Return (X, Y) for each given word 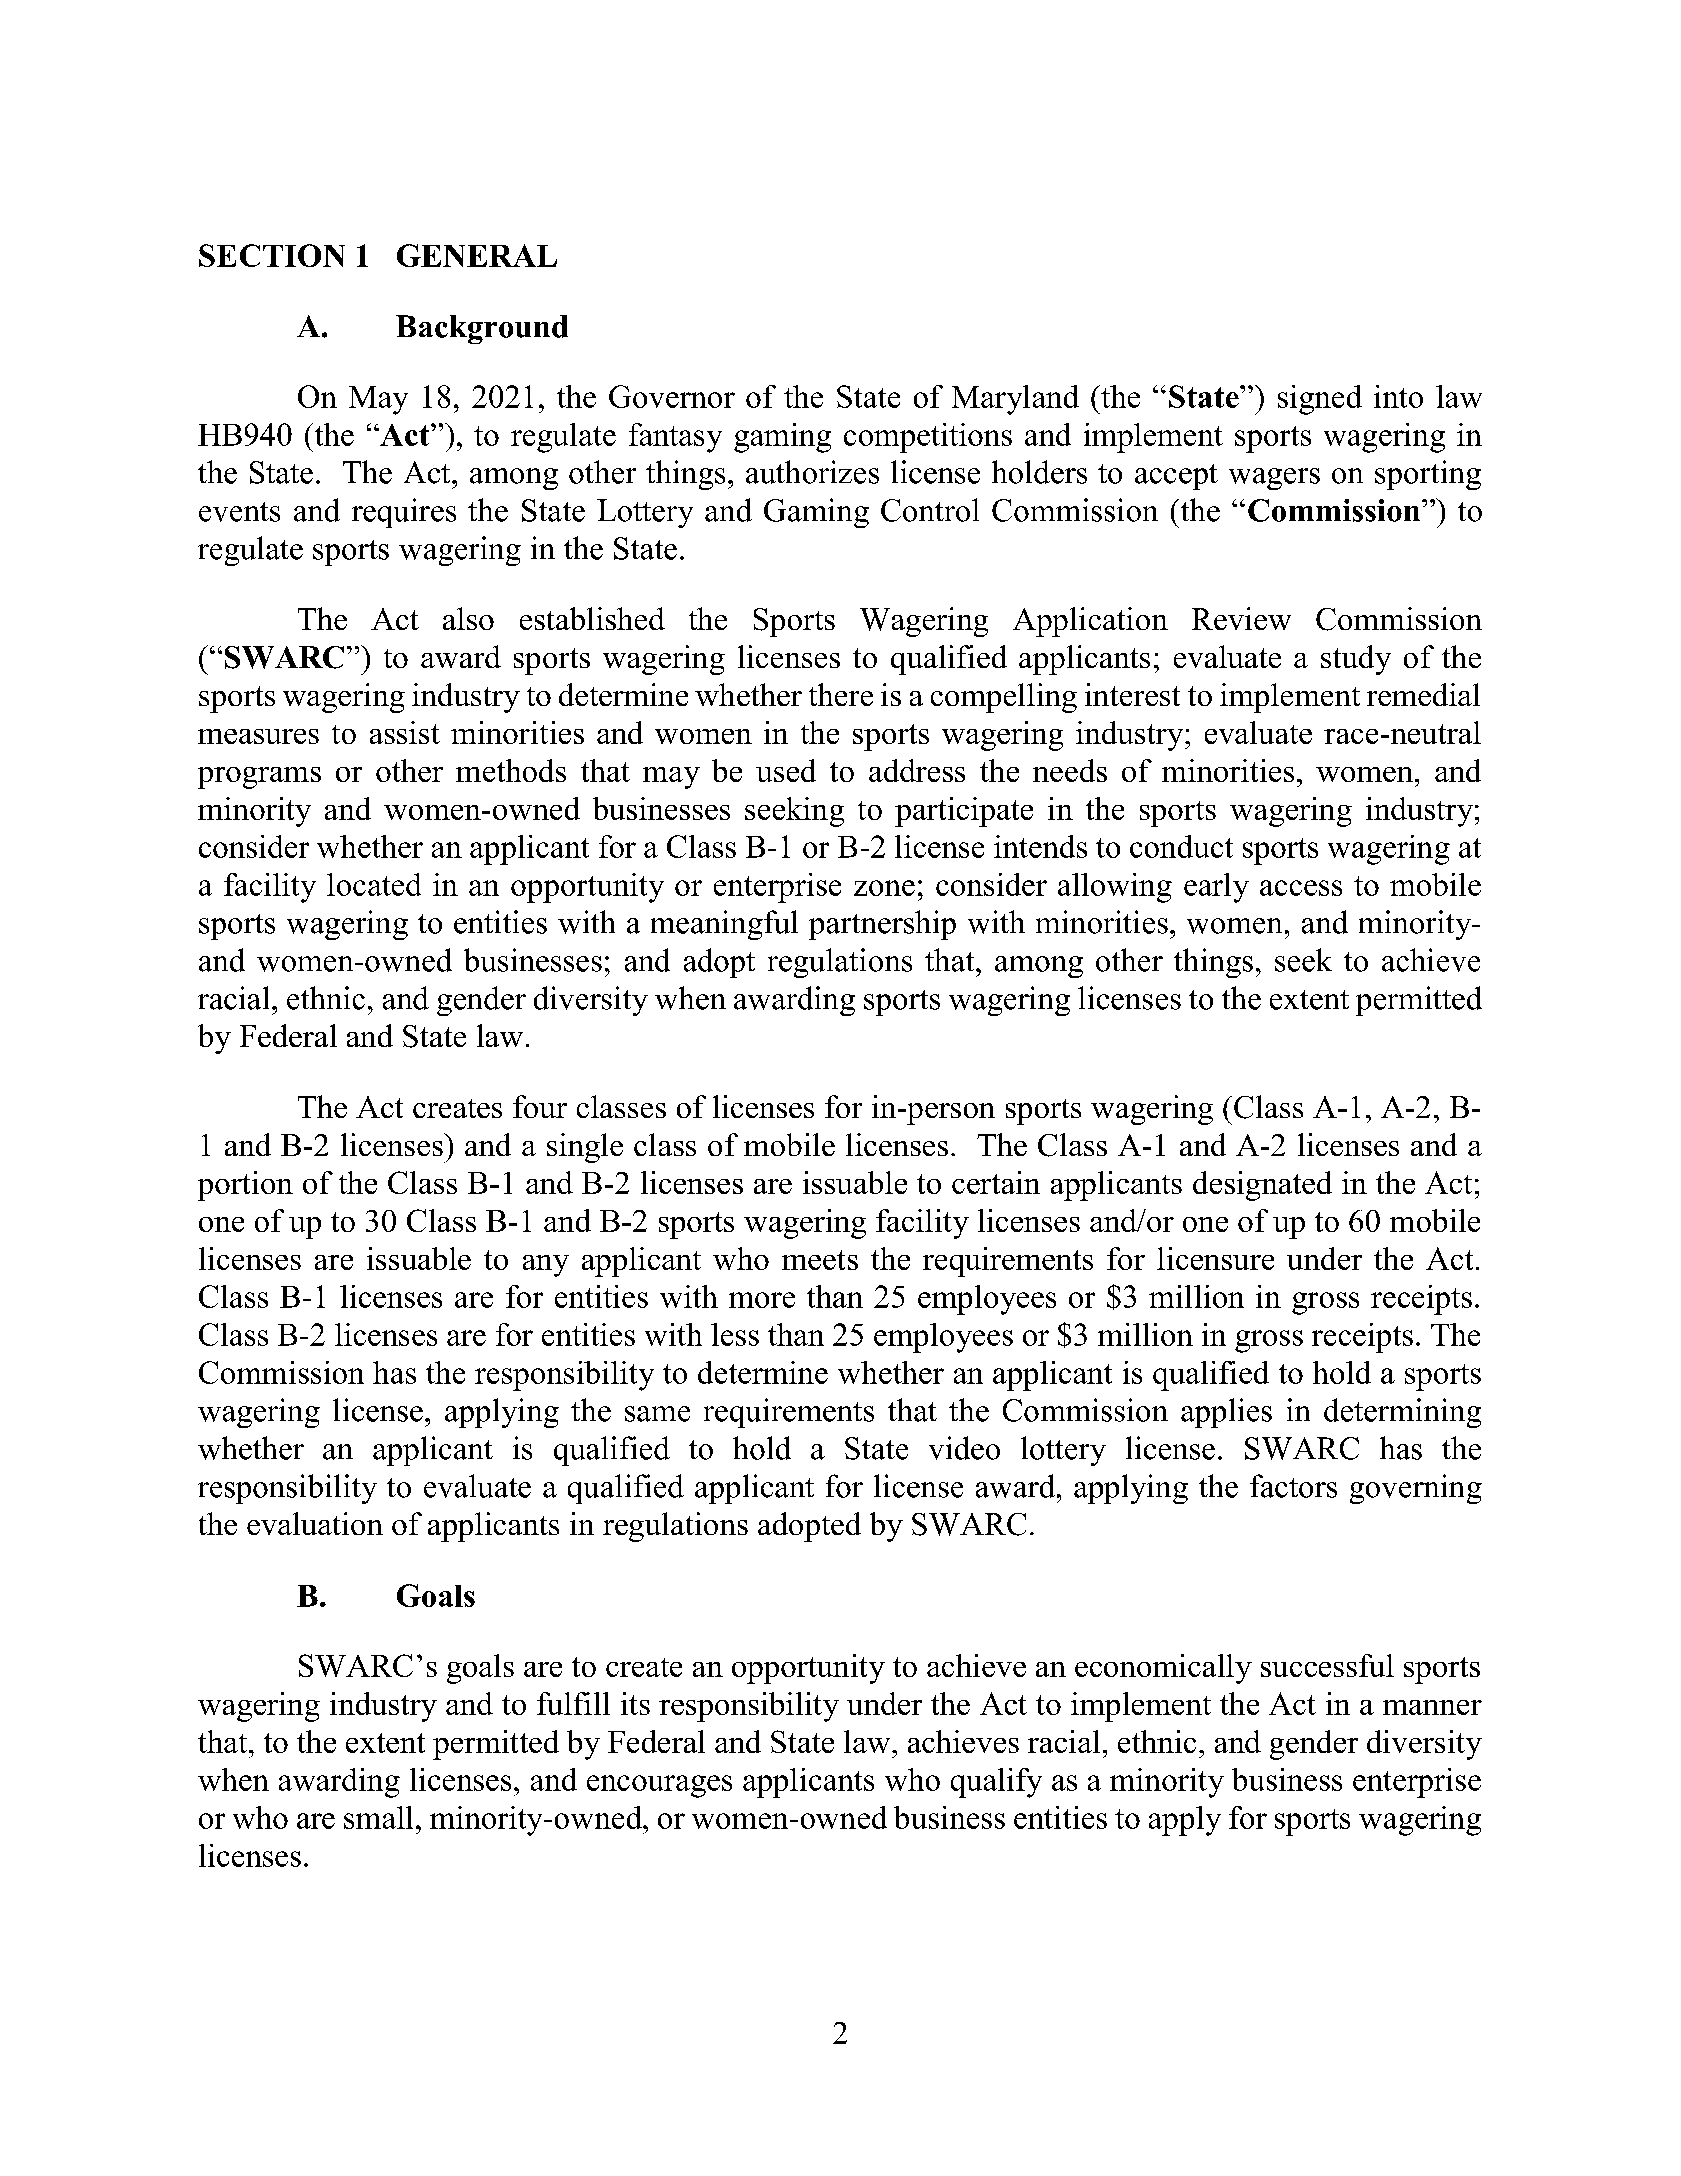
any (546, 1266)
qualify (996, 1783)
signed (1320, 400)
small (378, 1817)
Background (482, 329)
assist (405, 732)
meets (820, 1260)
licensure (1215, 1258)
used (786, 770)
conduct (1181, 846)
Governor (672, 396)
